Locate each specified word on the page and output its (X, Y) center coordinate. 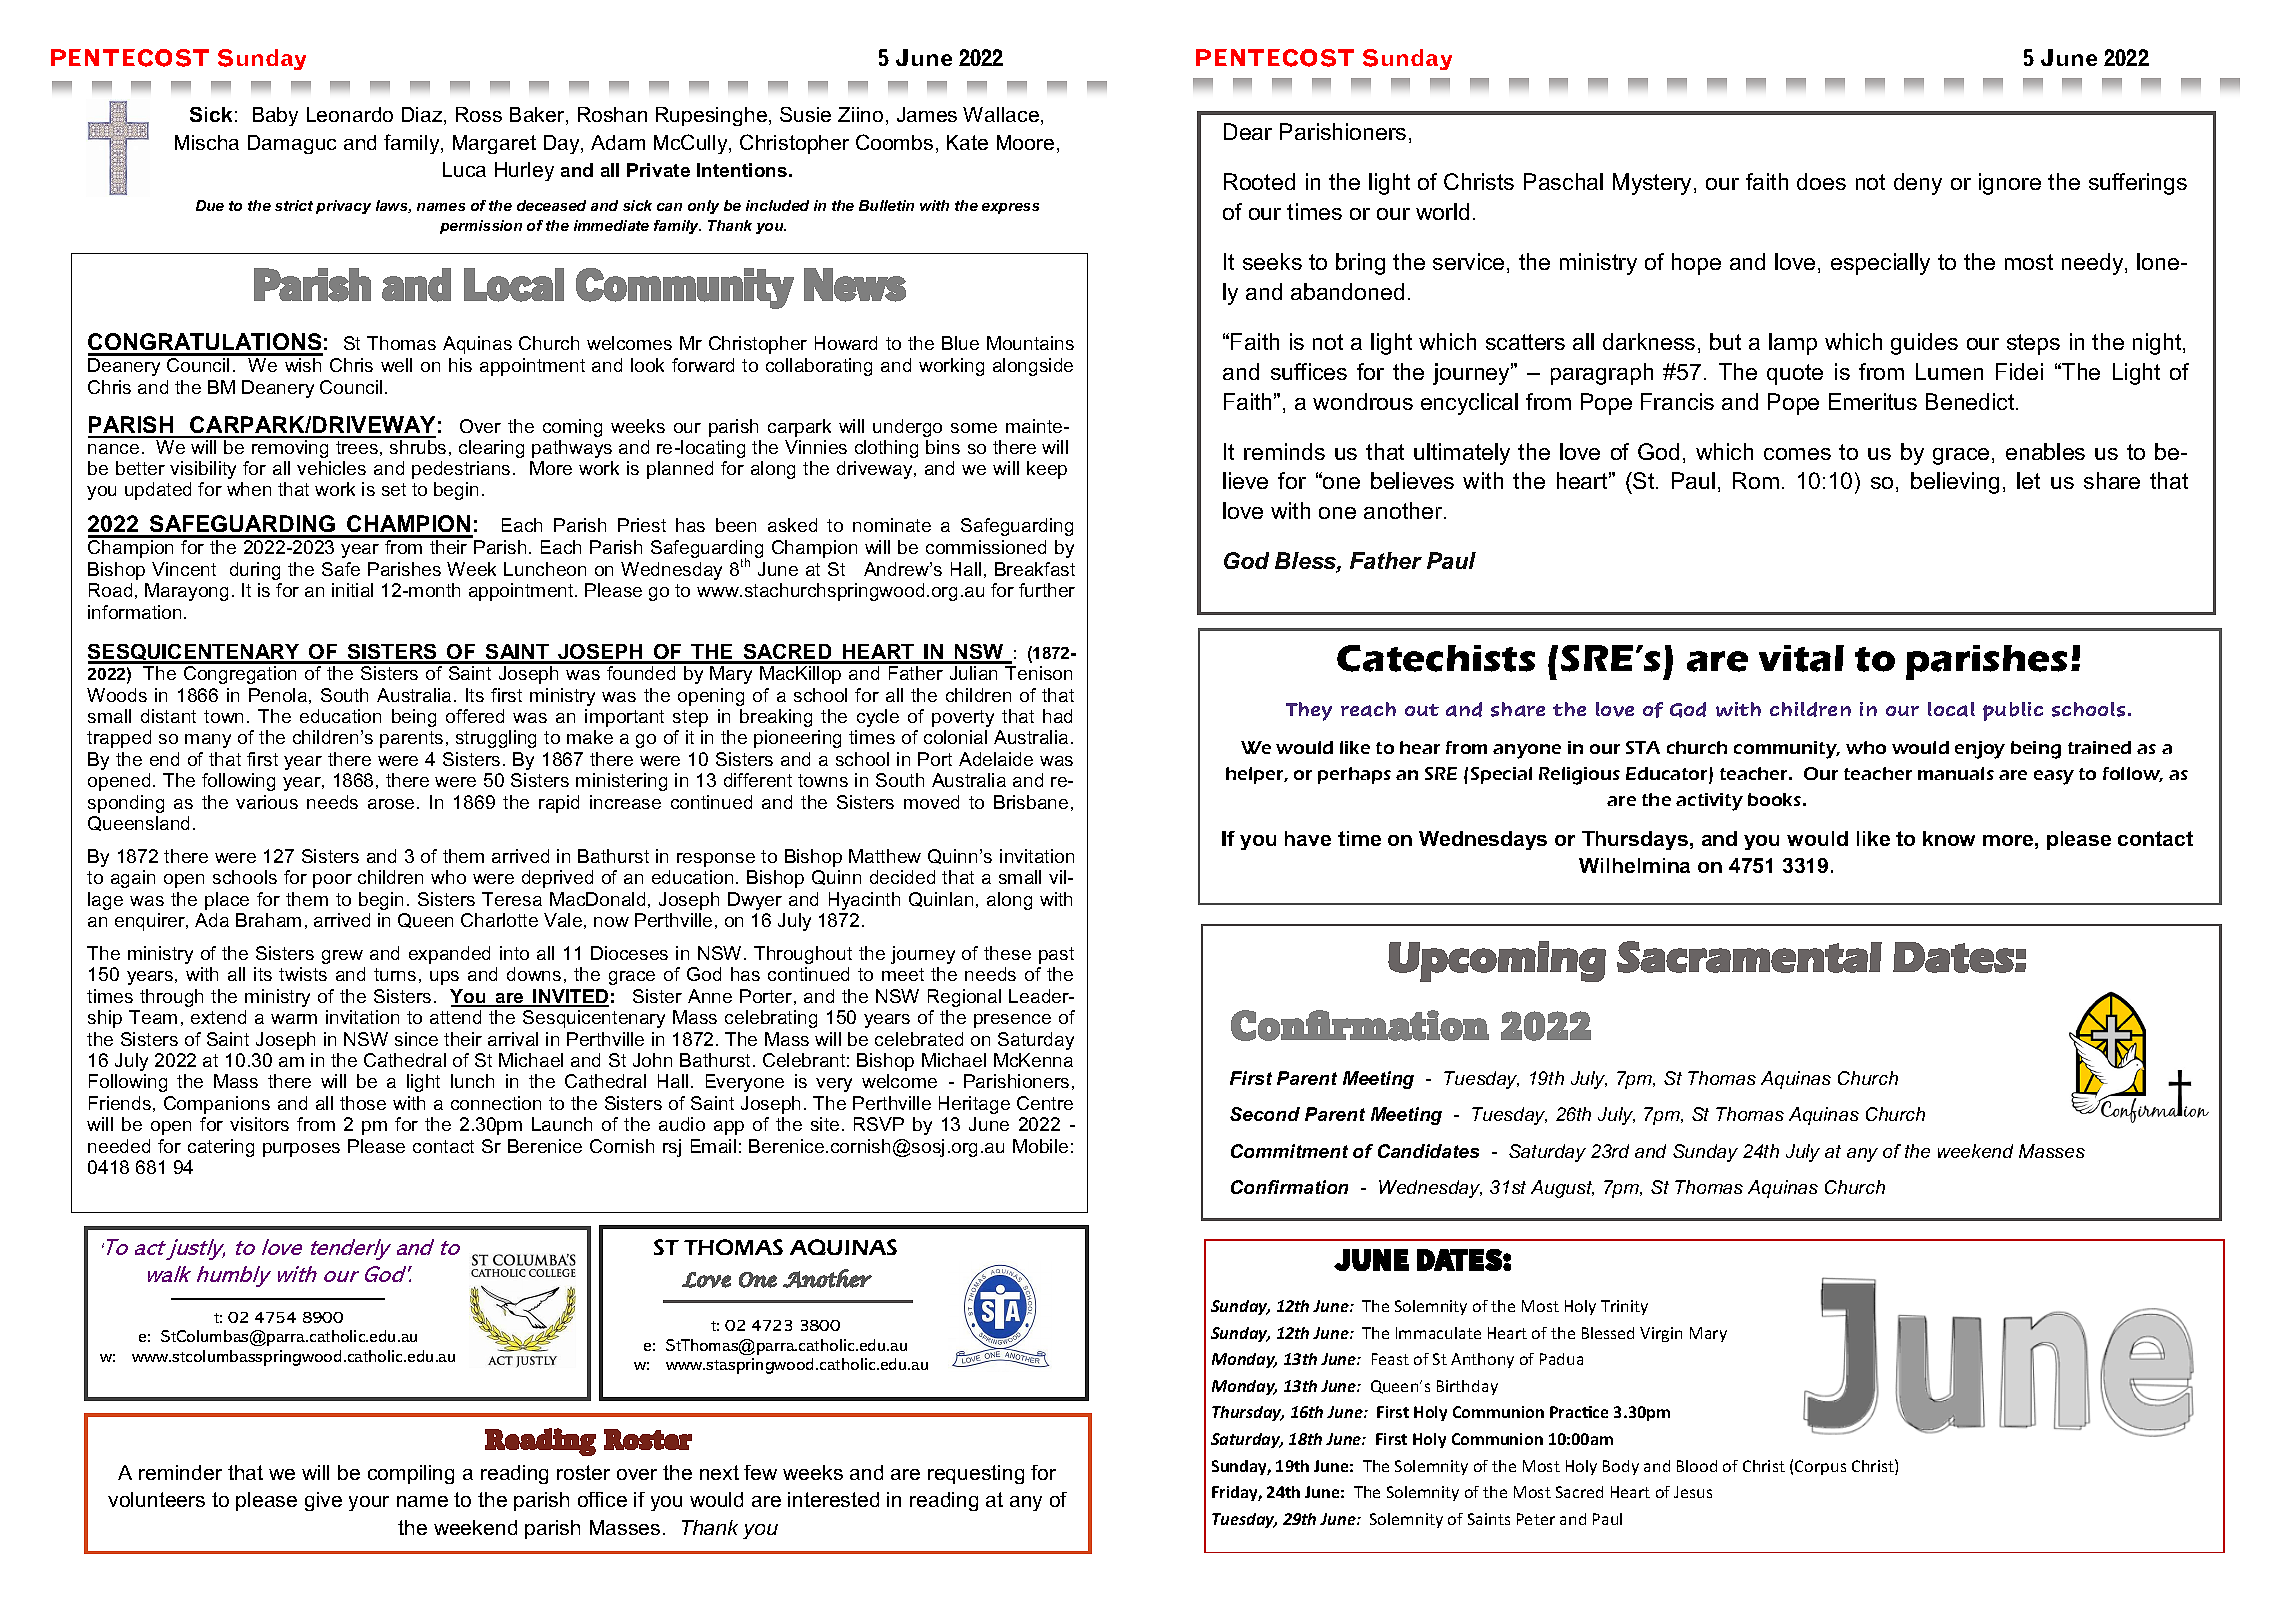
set (394, 489)
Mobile (1040, 1146)
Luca (464, 169)
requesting (976, 1474)
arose (391, 804)
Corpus (1820, 1467)
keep (1047, 470)
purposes (301, 1150)
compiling (411, 1474)
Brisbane (1031, 802)
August (1562, 1189)
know (1949, 838)
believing (1955, 483)
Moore (1025, 142)
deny (1918, 184)
